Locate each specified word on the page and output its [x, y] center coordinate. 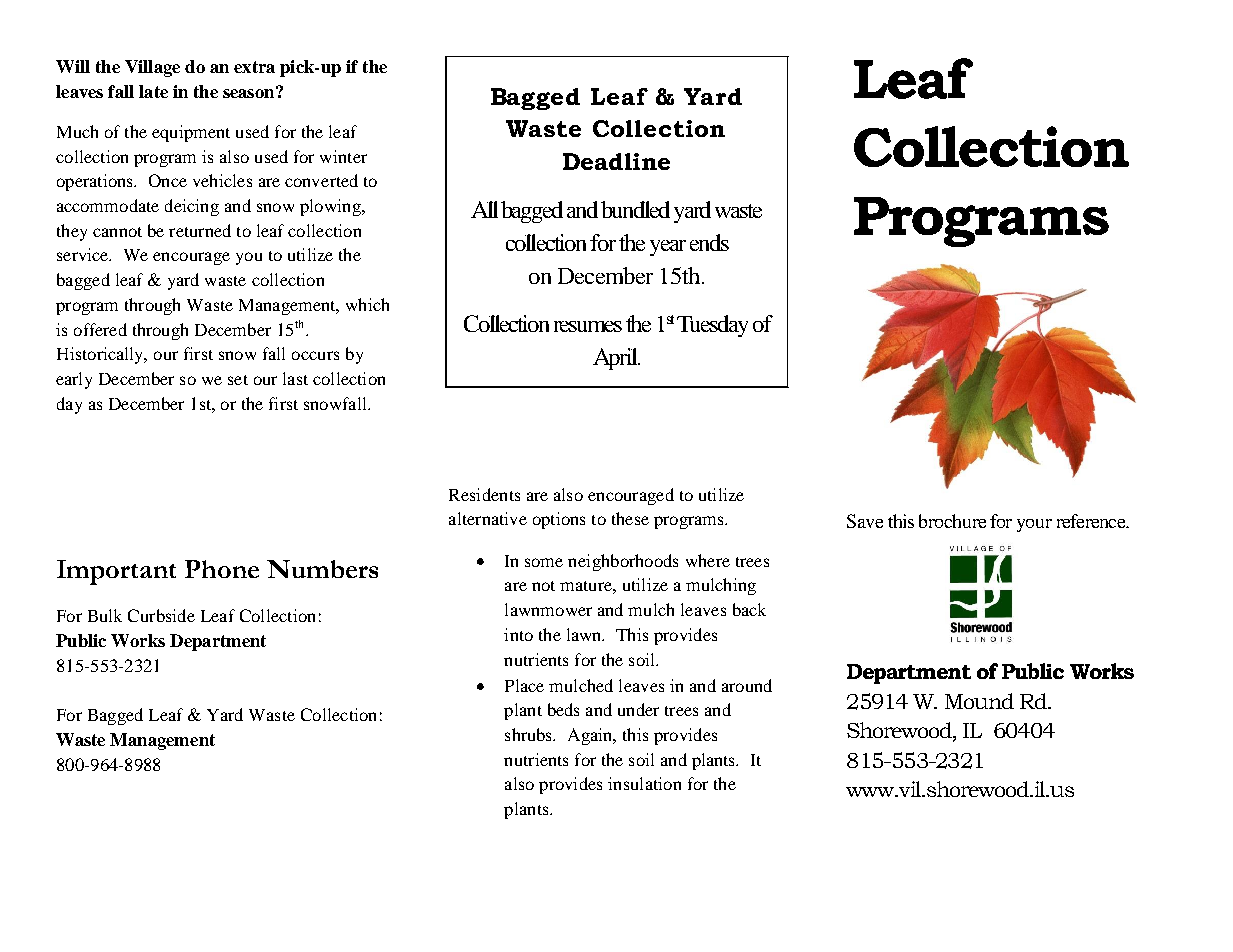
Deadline [616, 161]
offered [100, 329]
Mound [979, 701]
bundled [635, 209]
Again [591, 736]
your [1034, 525]
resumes [588, 326]
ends [709, 242]
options [559, 520]
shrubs [530, 734]
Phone [222, 569]
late [153, 91]
